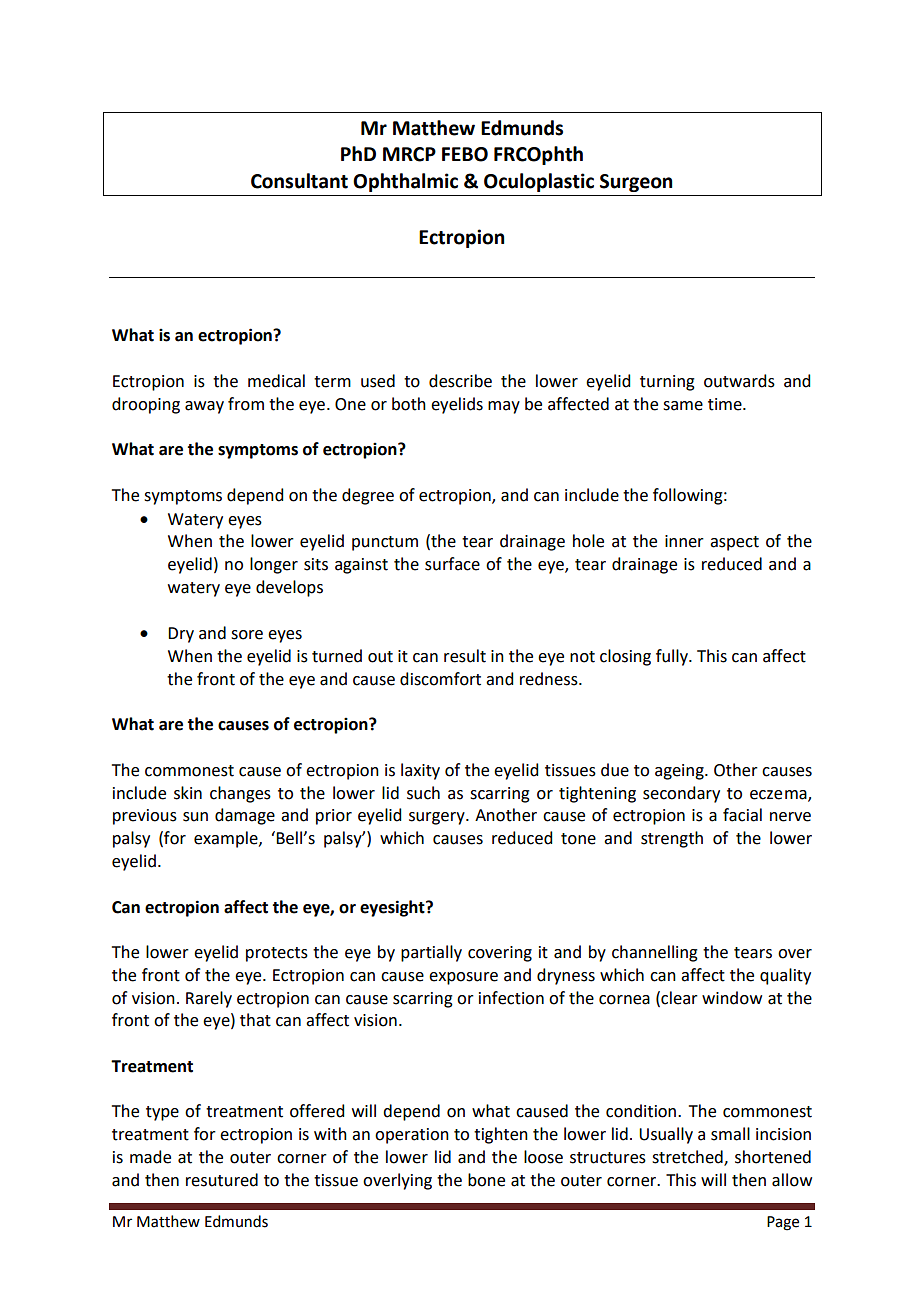 This image has width=924, height=1308. What do you see at coordinates (247, 635) in the image?
I see `sore` at bounding box center [247, 635].
